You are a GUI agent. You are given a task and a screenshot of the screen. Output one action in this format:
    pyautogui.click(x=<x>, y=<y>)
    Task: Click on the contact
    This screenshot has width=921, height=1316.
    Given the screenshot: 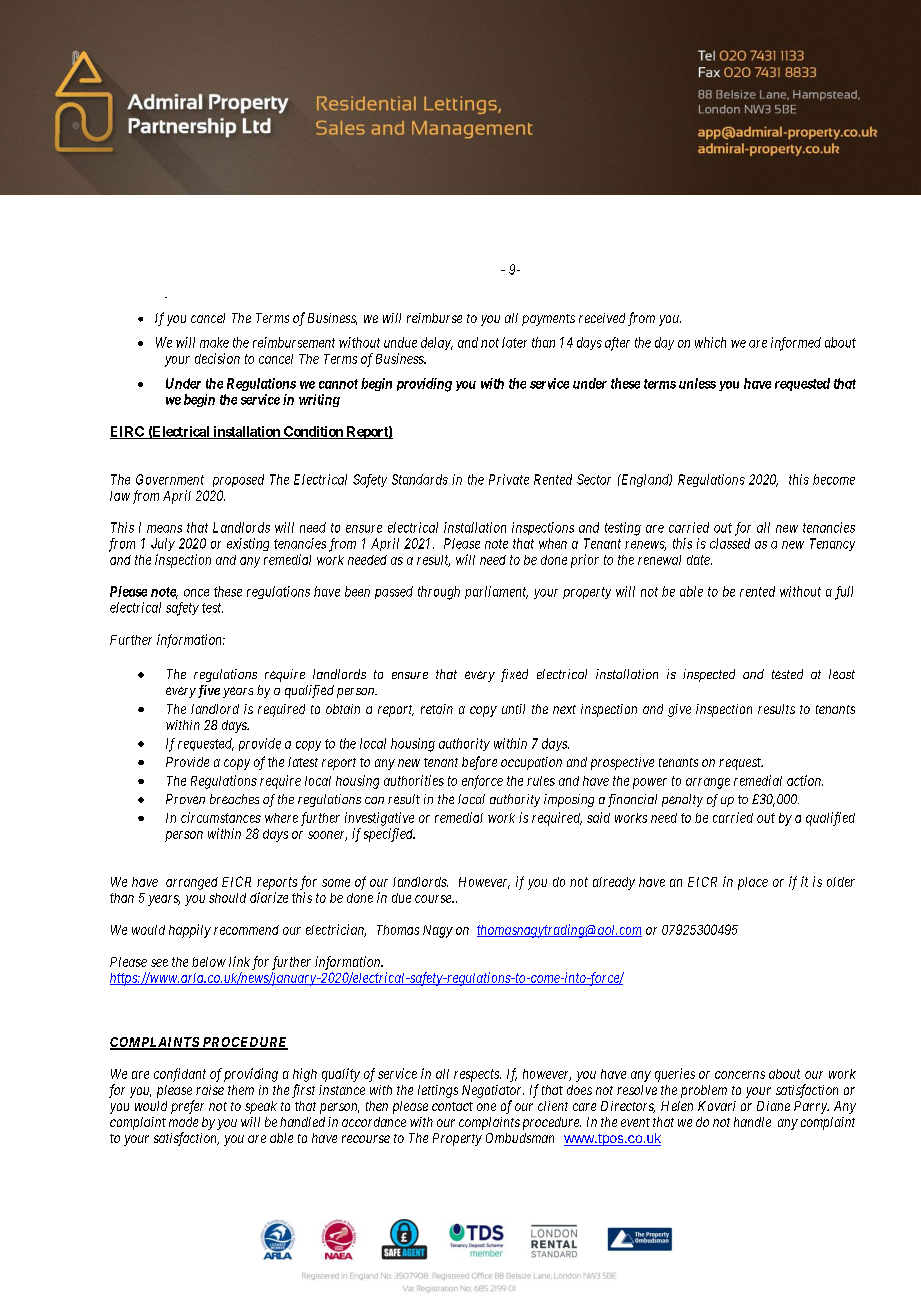 What is the action you would take?
    pyautogui.click(x=452, y=1106)
